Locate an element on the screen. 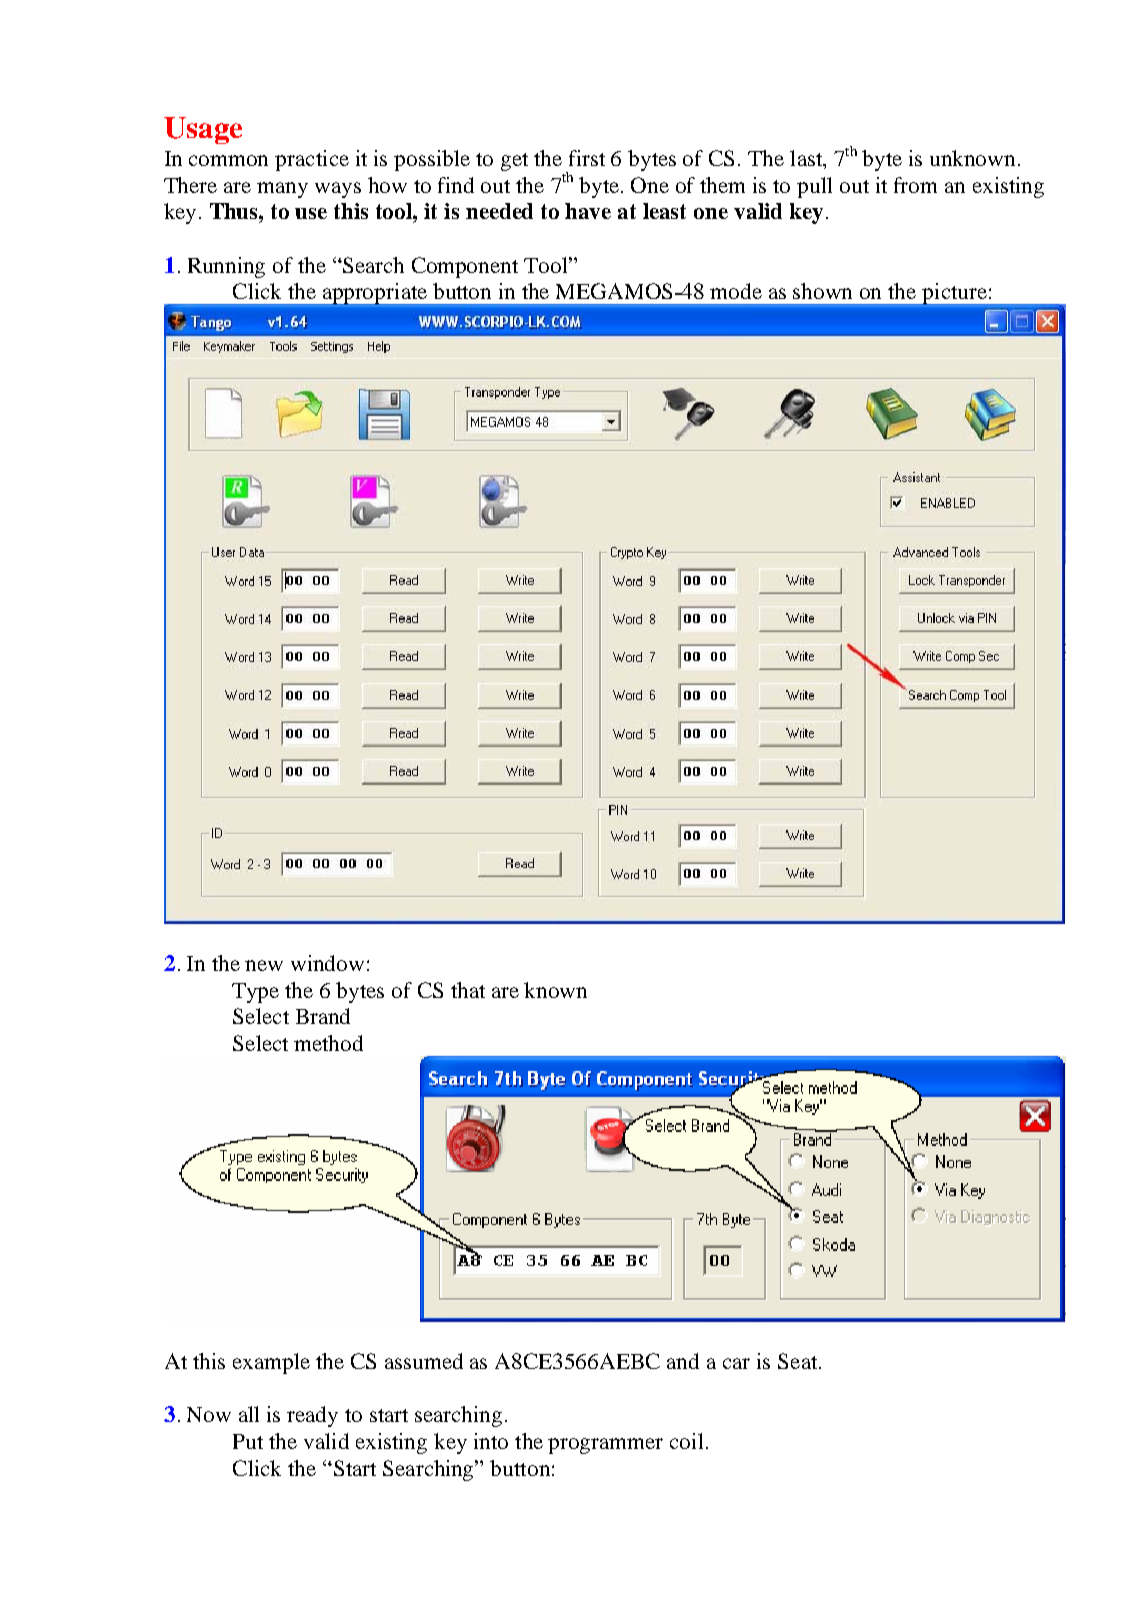 The image size is (1148, 1624). programmer is located at coordinates (605, 1446).
